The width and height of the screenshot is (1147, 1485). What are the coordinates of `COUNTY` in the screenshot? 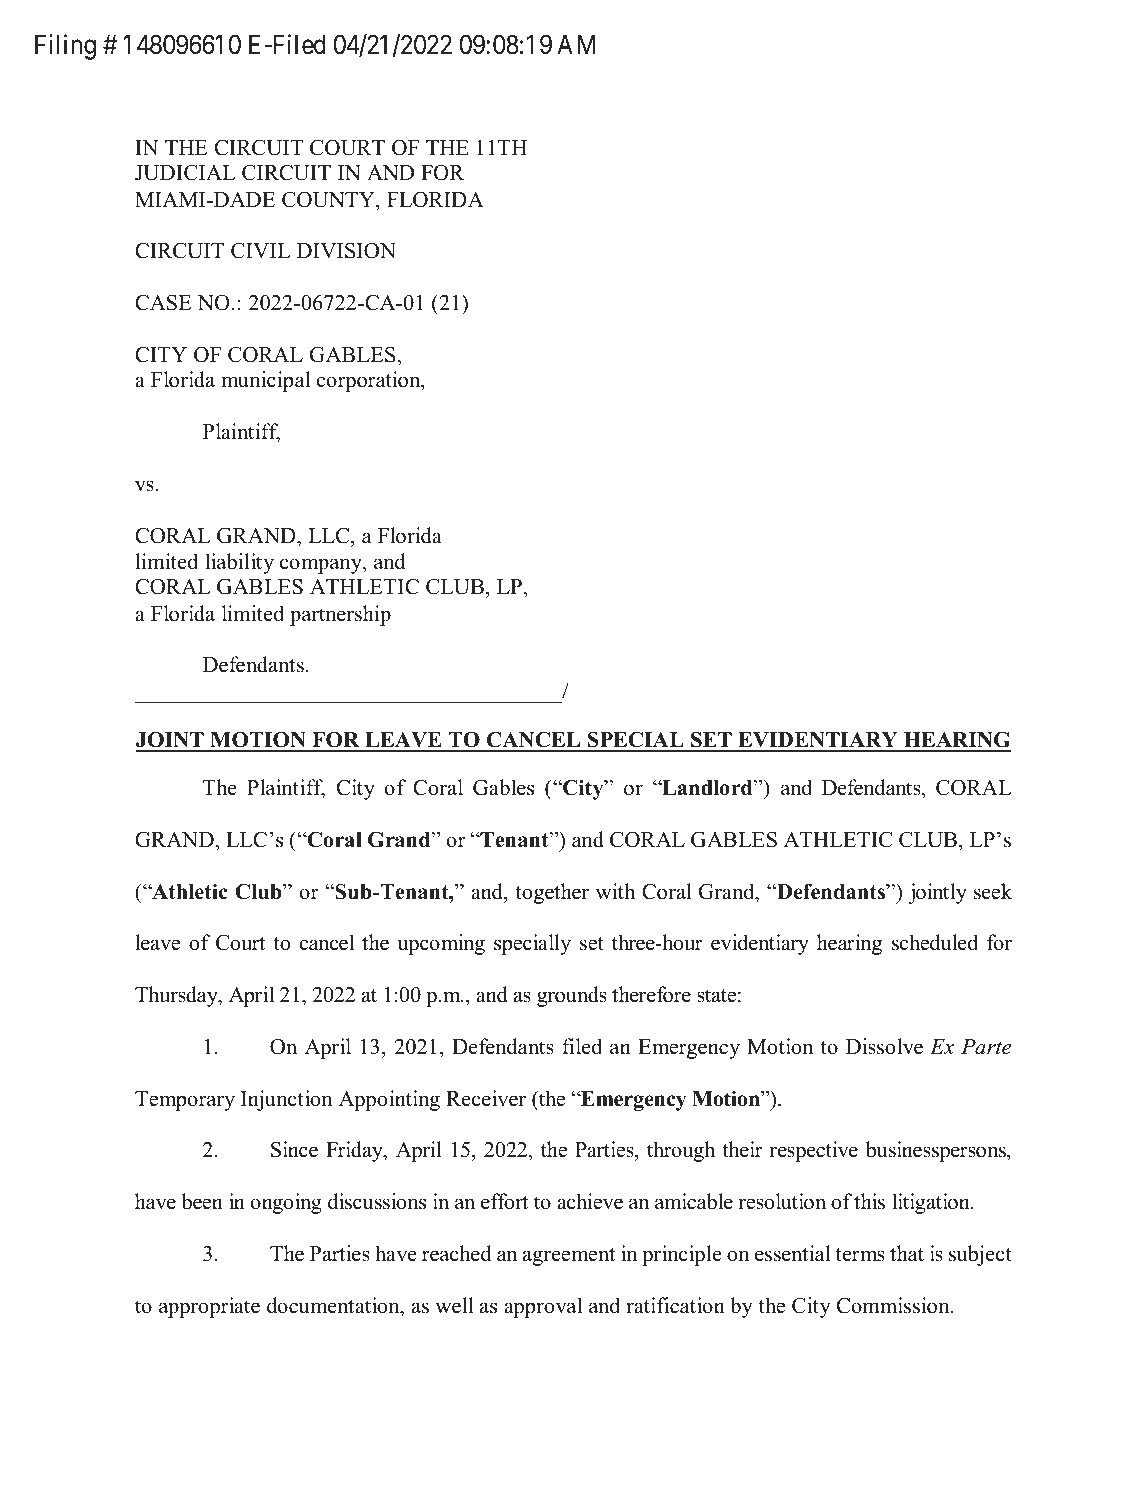 It's located at (329, 199).
